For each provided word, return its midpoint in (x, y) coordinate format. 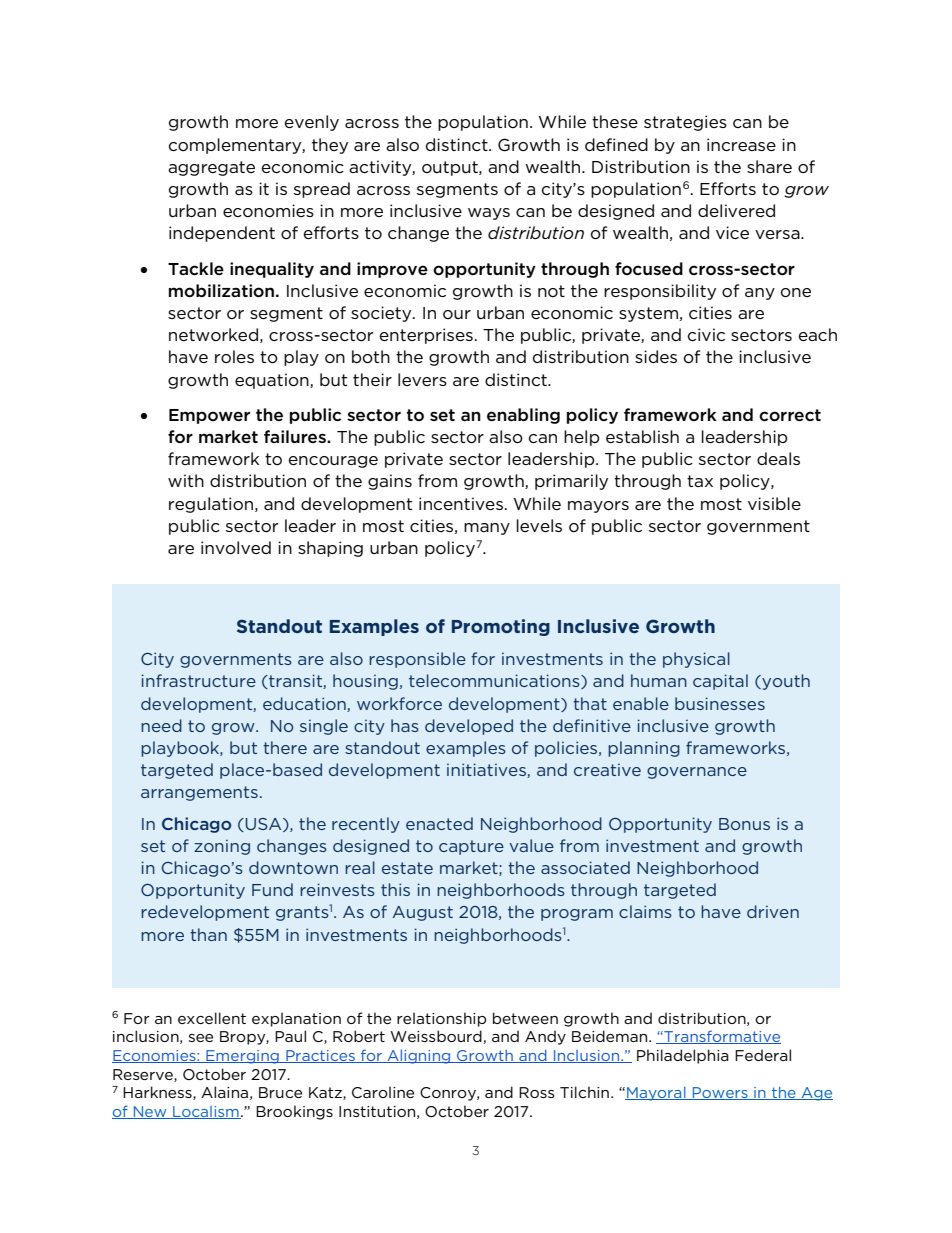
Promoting (501, 627)
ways (489, 214)
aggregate (211, 168)
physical (696, 660)
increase (741, 144)
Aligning (419, 1057)
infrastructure (199, 680)
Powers (720, 1093)
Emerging (242, 1057)
